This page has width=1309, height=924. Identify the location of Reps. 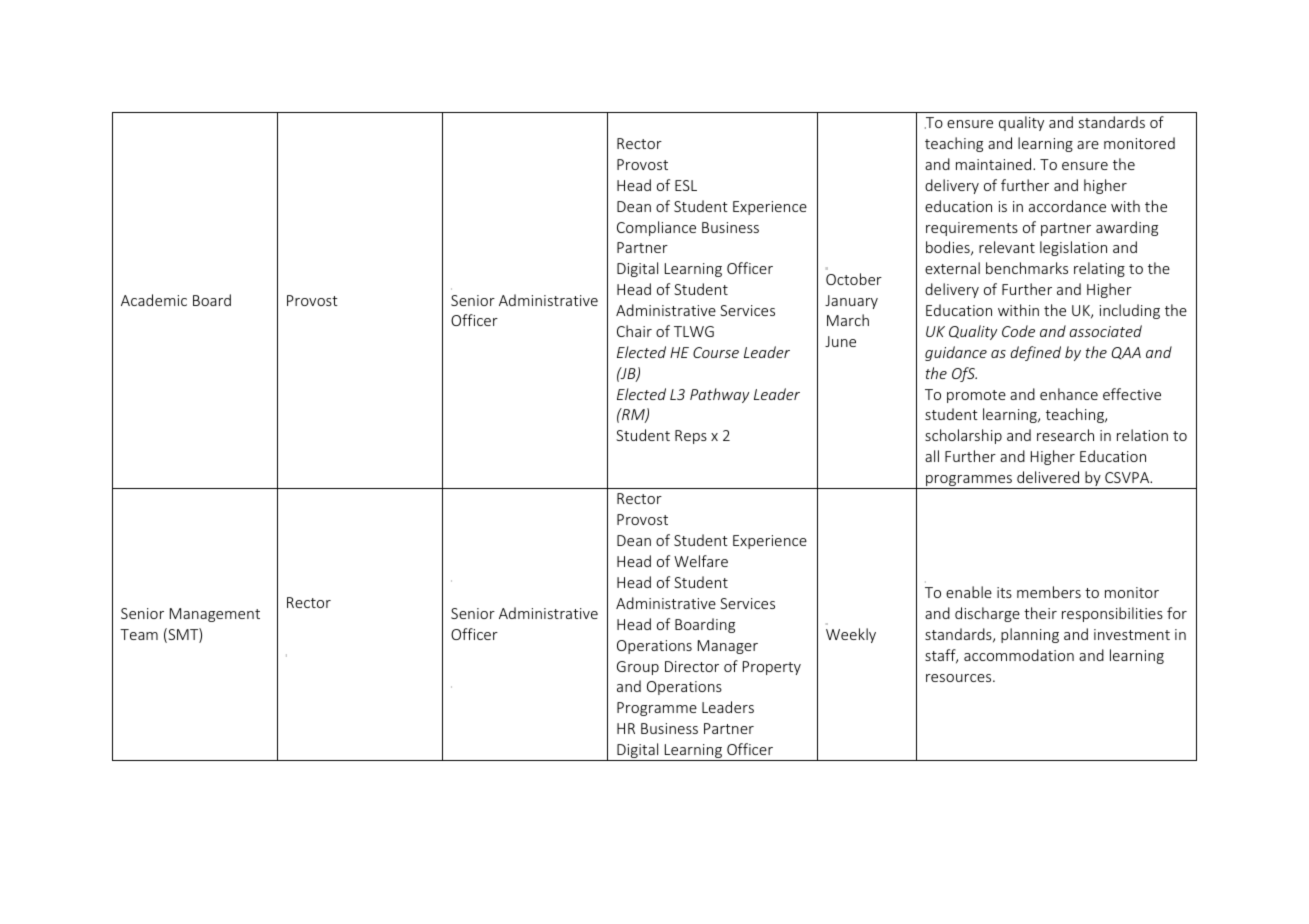
(691, 437).
